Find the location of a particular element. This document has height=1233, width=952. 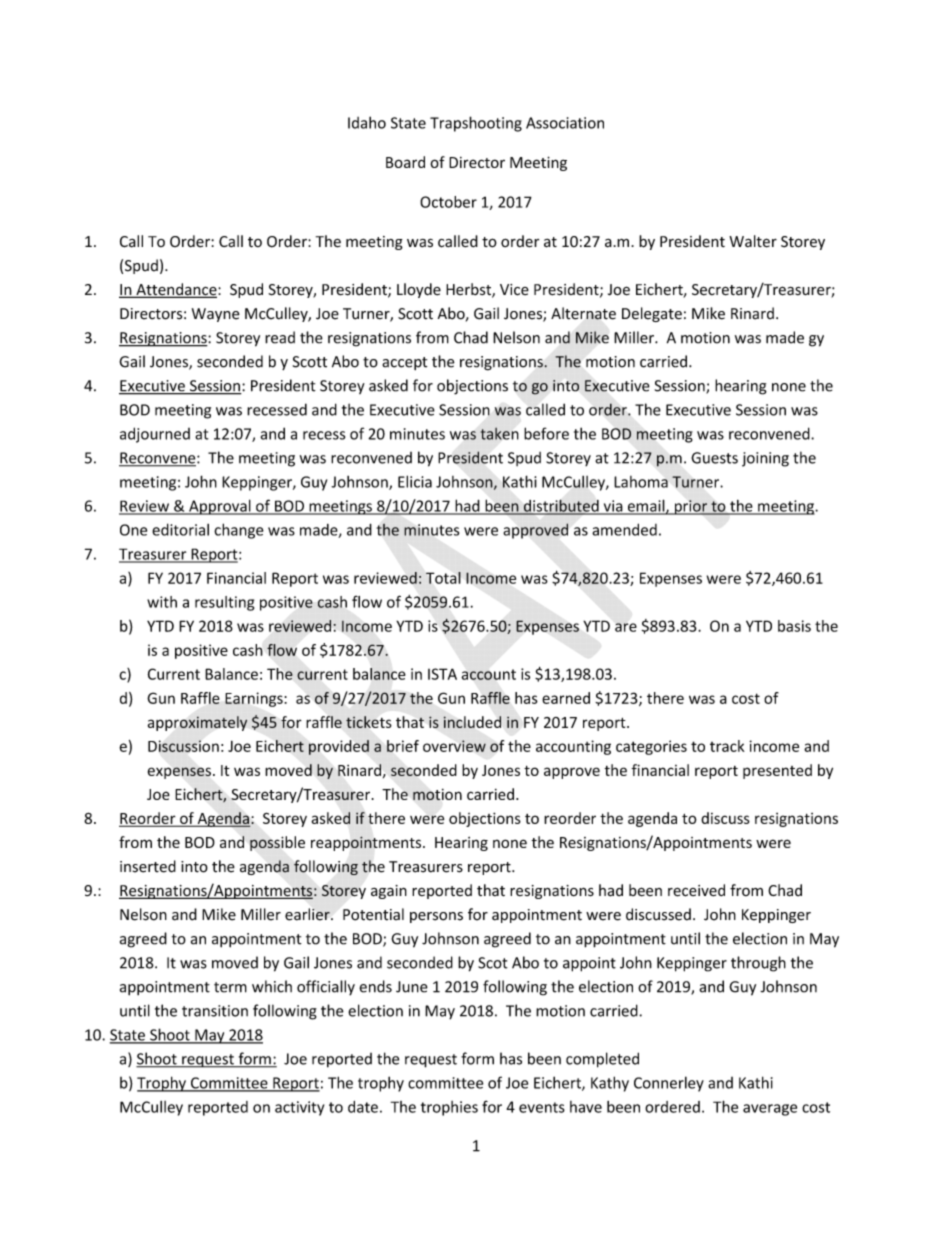

Wayne is located at coordinates (216, 315).
